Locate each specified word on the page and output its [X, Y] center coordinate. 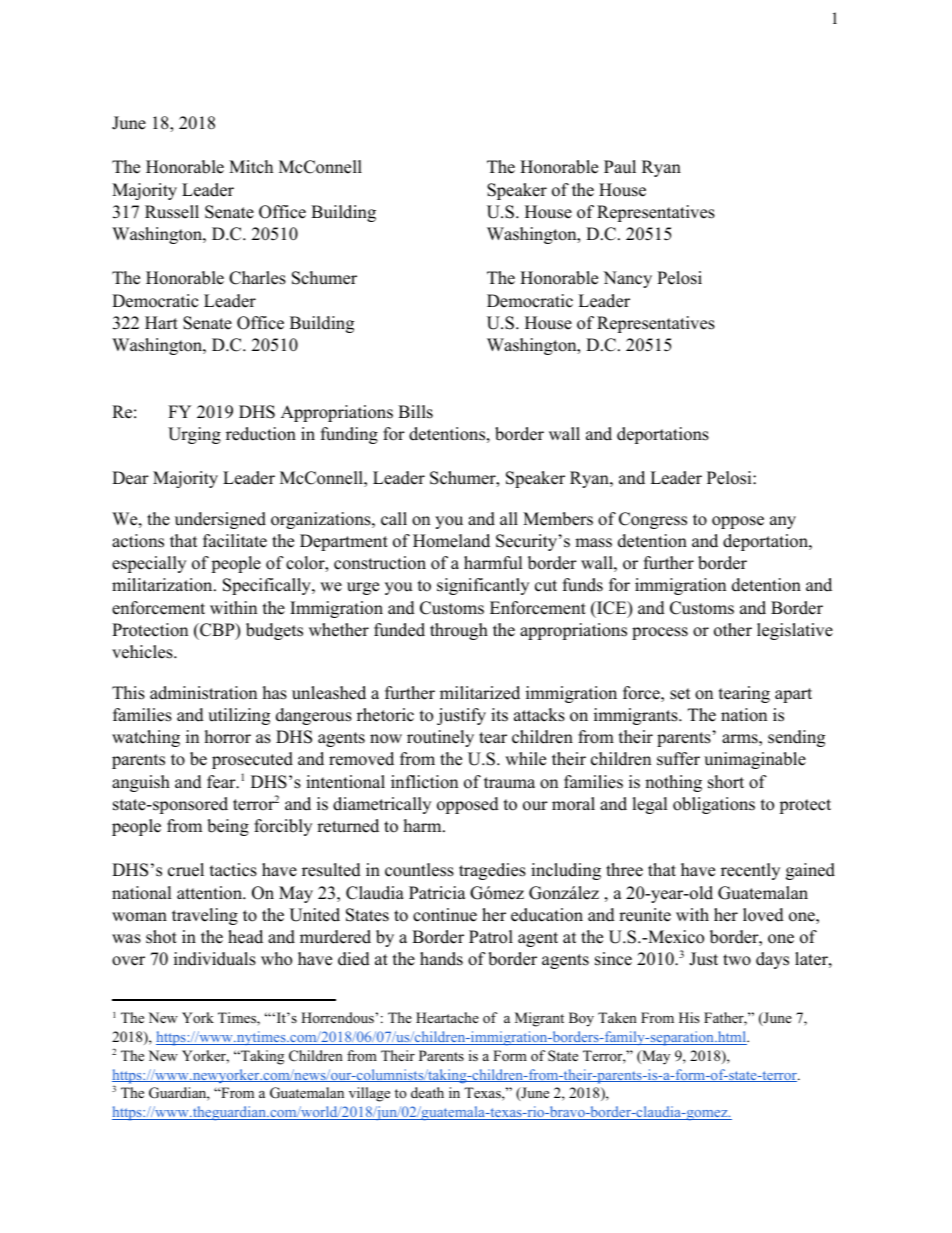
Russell [172, 212]
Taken [617, 1017]
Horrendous [337, 1018]
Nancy [627, 279]
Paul [620, 167]
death [427, 1092]
